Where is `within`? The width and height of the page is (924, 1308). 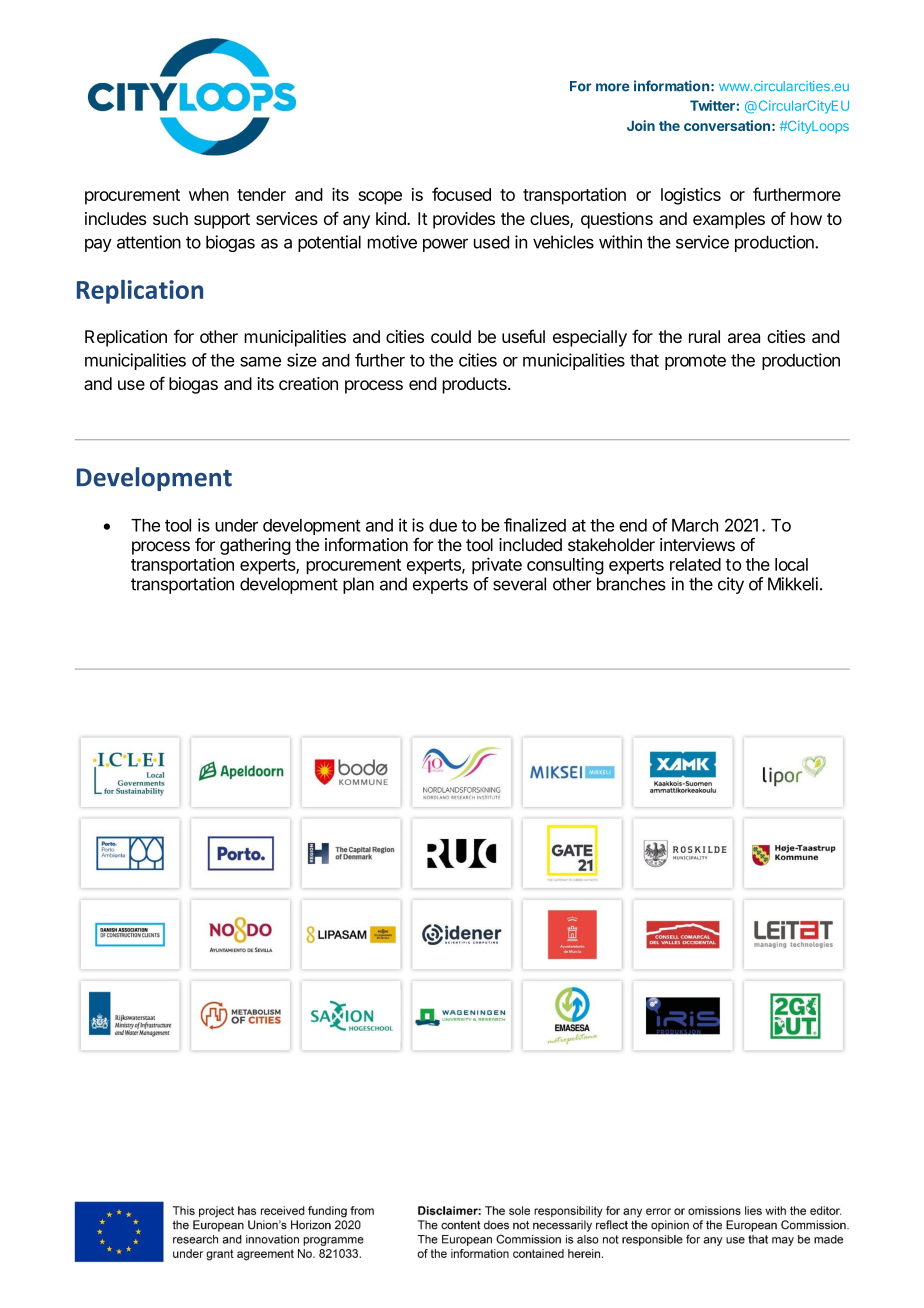 within is located at coordinates (620, 242).
